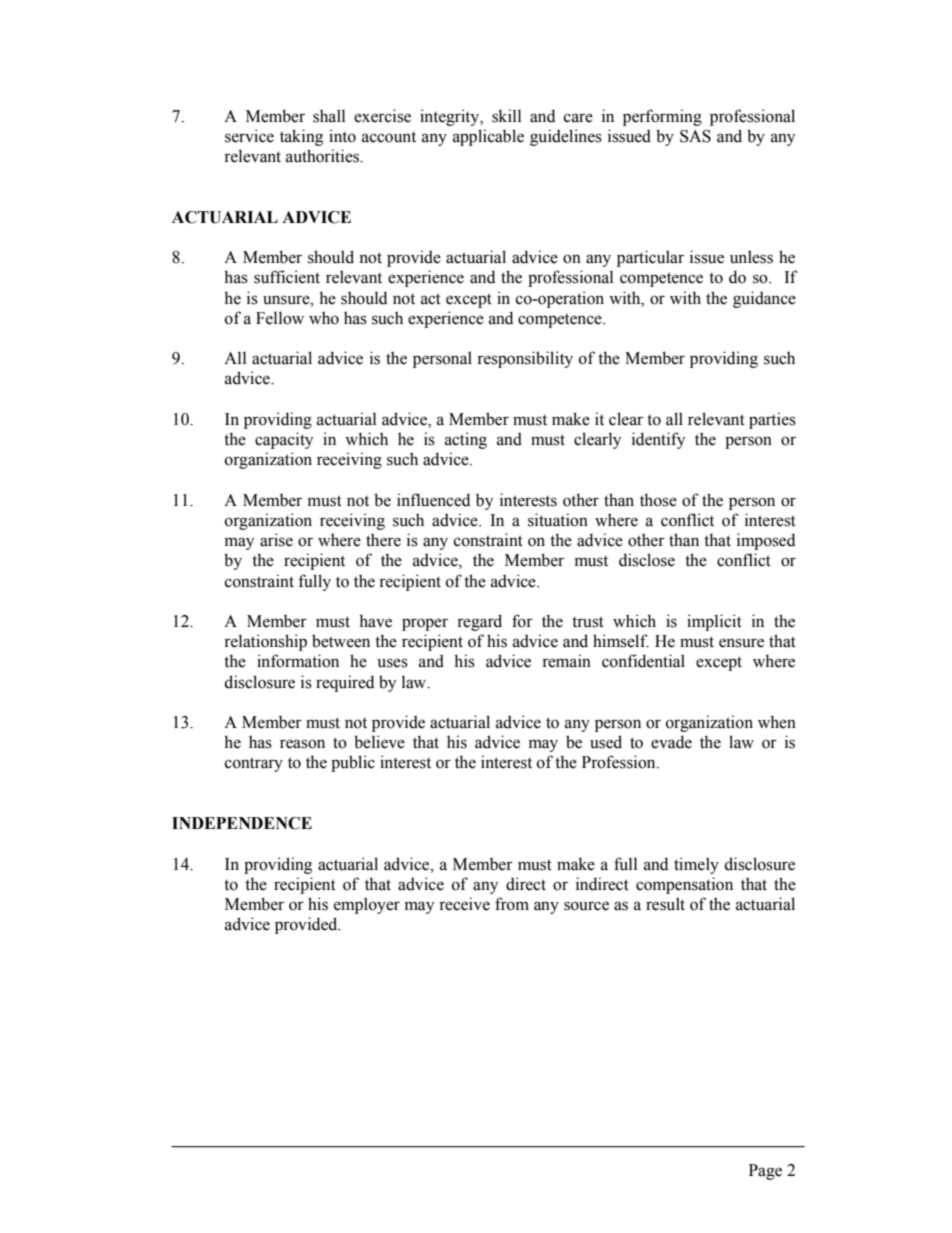  Describe the element at coordinates (512, 904) in the page. I see `from` at that location.
